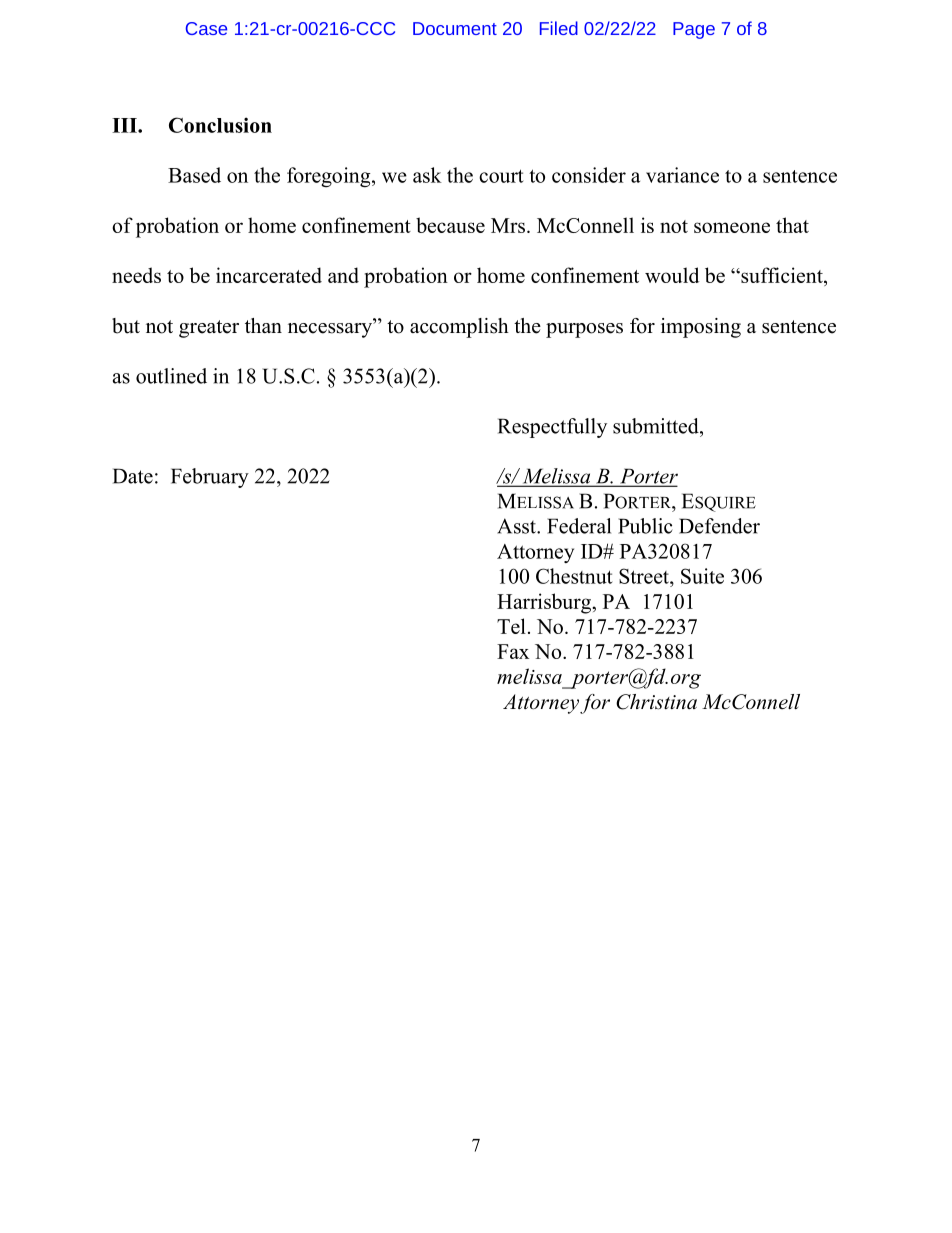 This page has width=952, height=1233. What do you see at coordinates (656, 702) in the page?
I see `Christina` at bounding box center [656, 702].
